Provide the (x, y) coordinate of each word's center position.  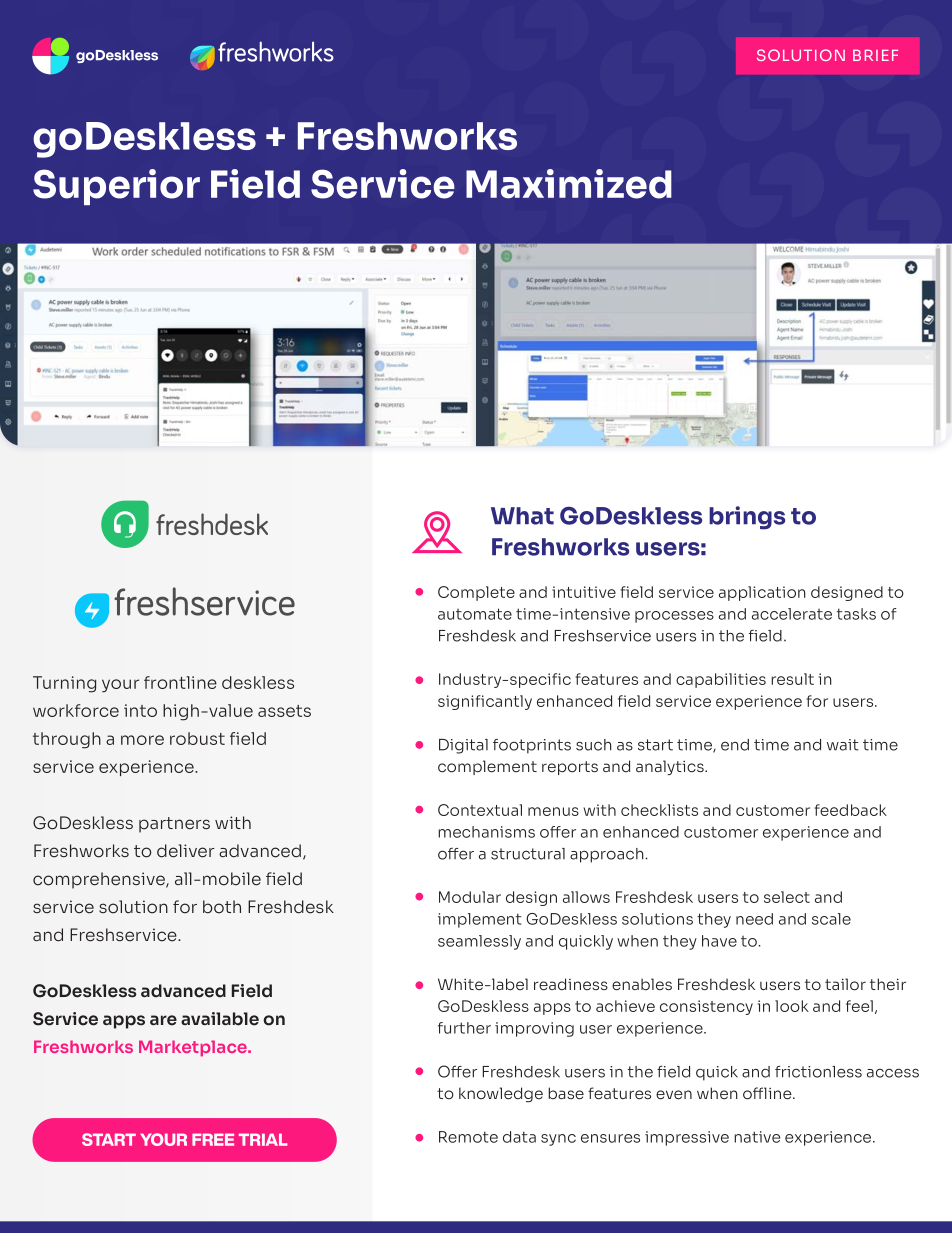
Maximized (569, 184)
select (787, 897)
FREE (213, 1139)
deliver (186, 851)
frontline (180, 682)
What (522, 516)
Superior (116, 187)
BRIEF (875, 55)
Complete (476, 593)
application (762, 593)
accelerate (792, 614)
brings (747, 518)
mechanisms (486, 832)
